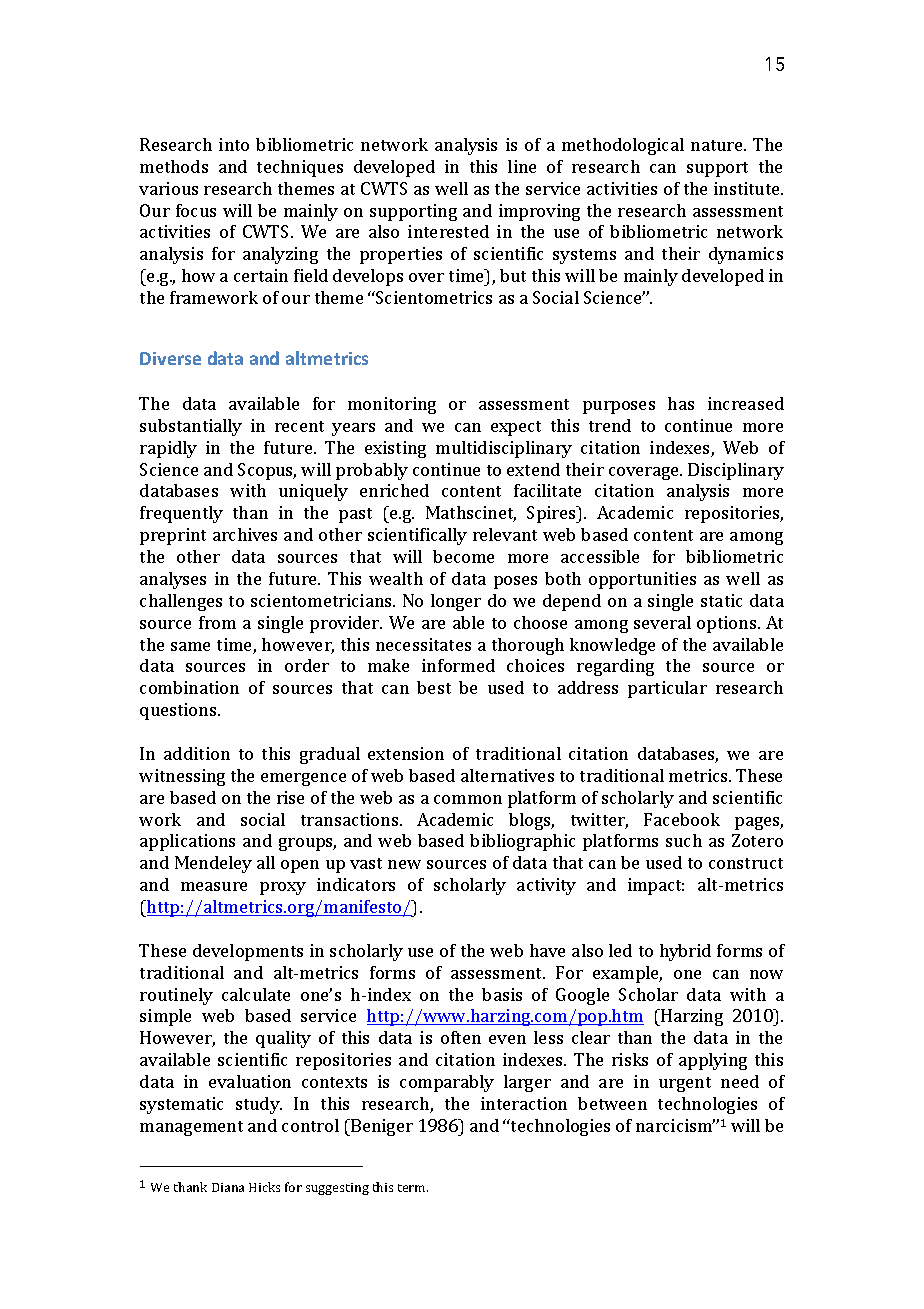 The width and height of the document is (924, 1309). What do you see at coordinates (190, 646) in the document?
I see `same` at bounding box center [190, 646].
